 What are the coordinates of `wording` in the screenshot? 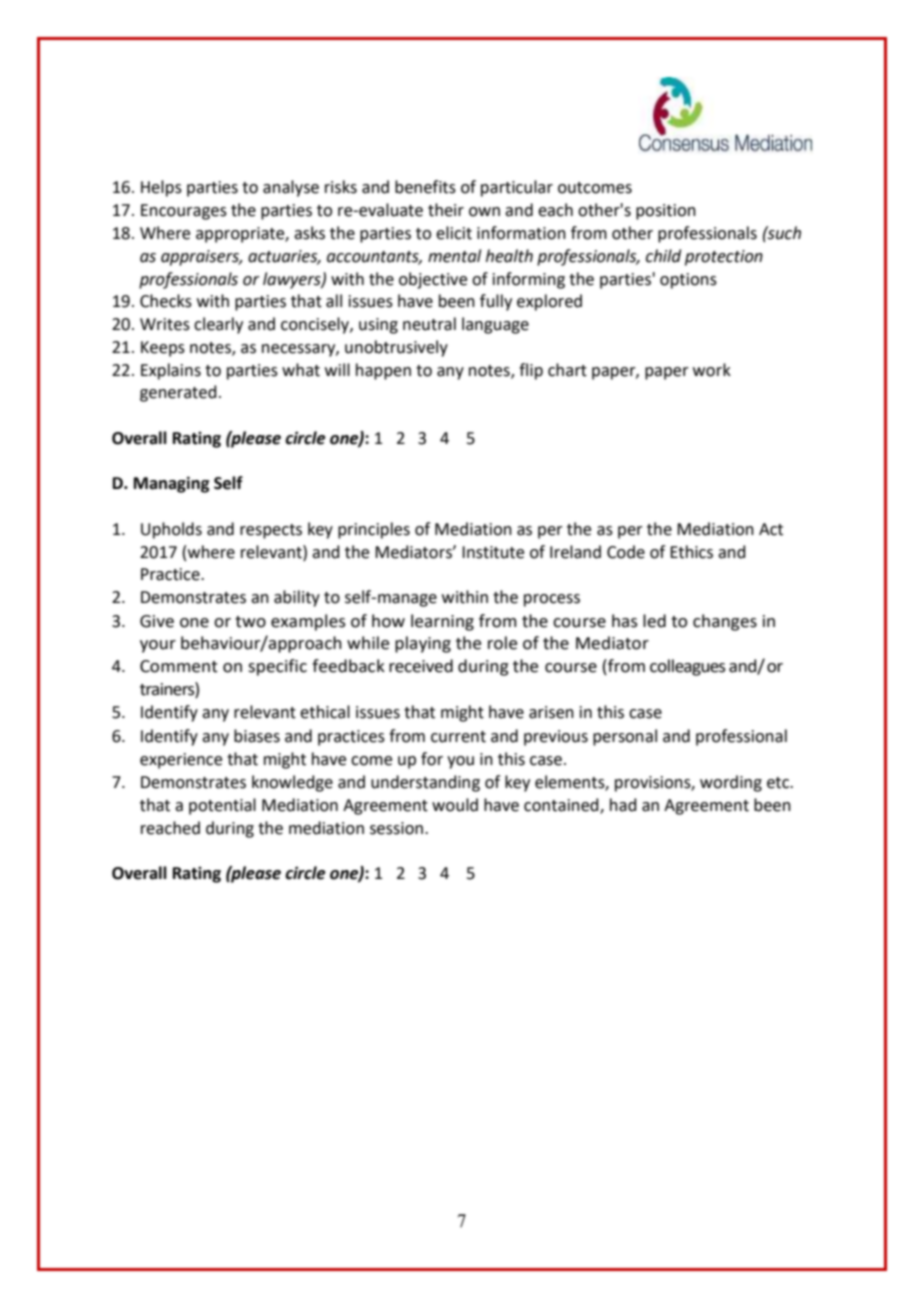 It's located at (731, 783).
